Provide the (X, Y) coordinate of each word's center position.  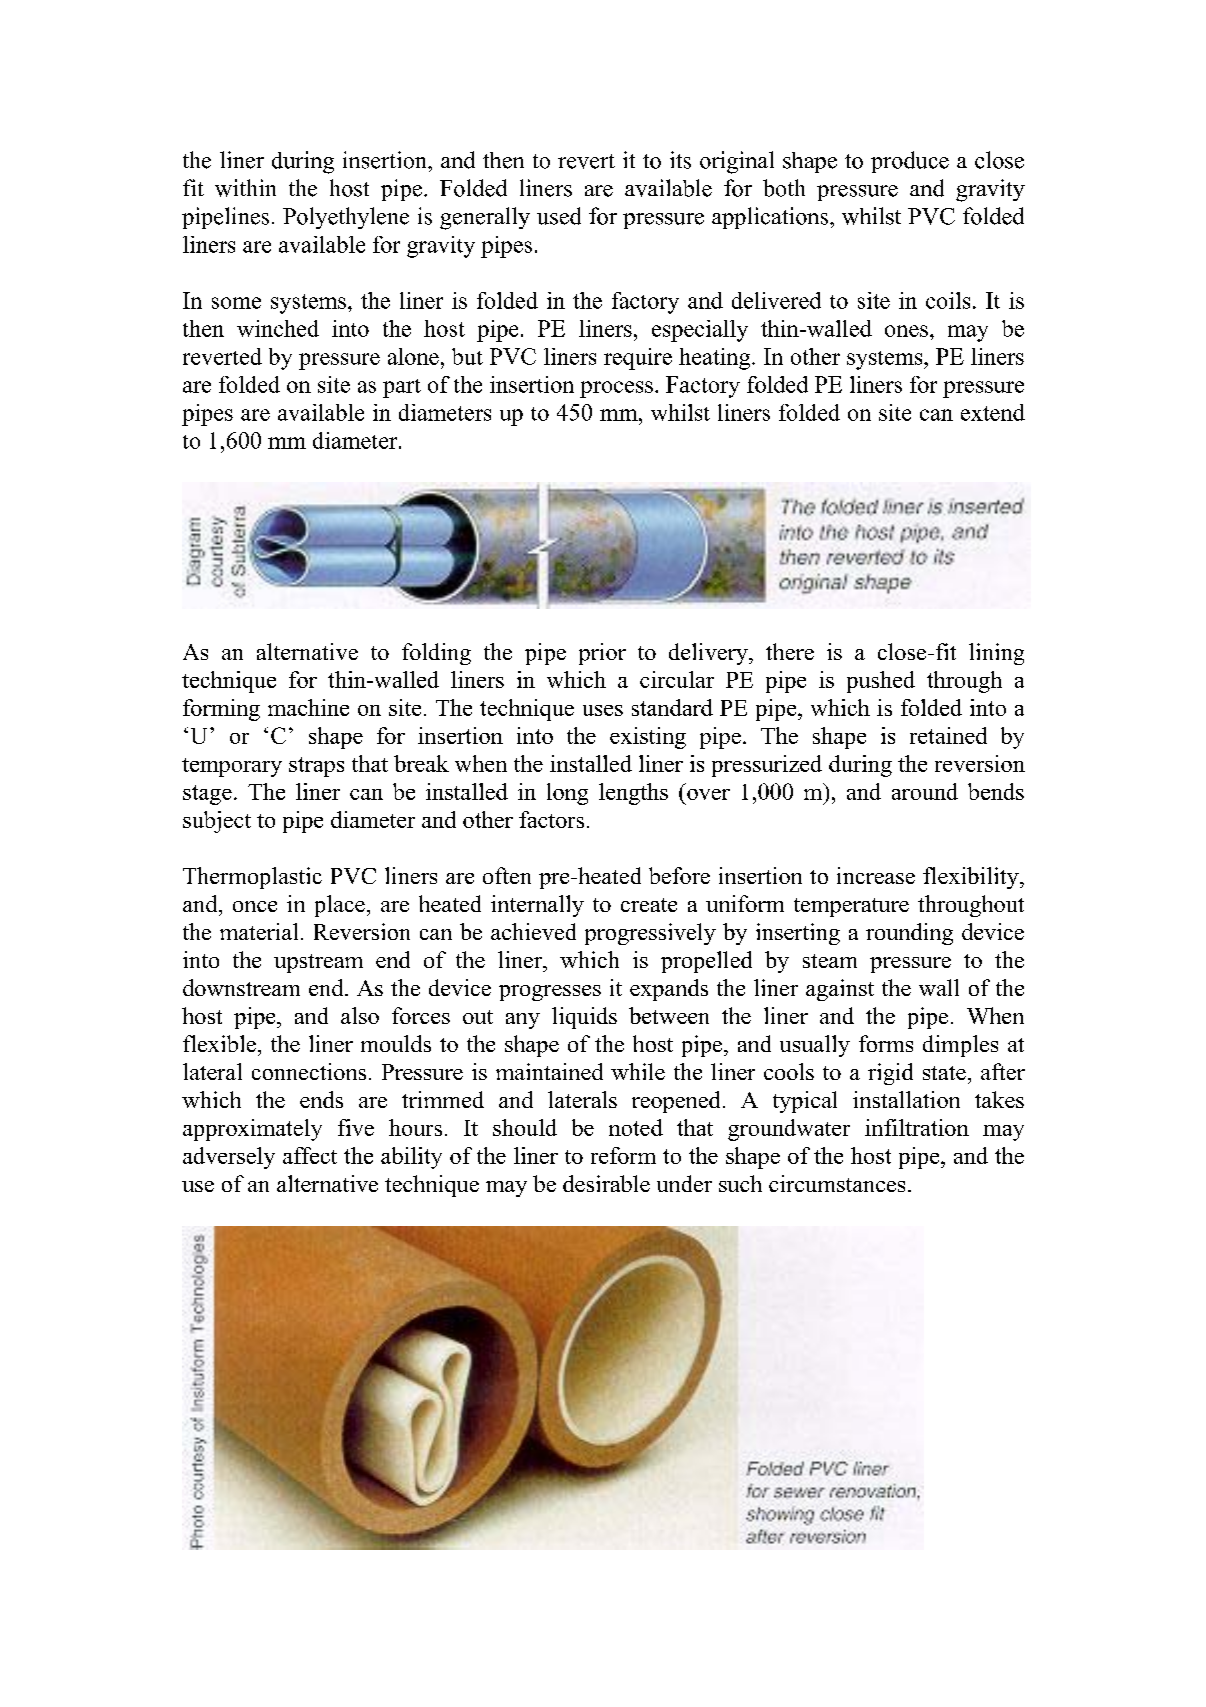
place (340, 906)
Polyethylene (346, 218)
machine (308, 707)
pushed (881, 682)
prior (602, 654)
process (616, 389)
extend (993, 412)
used (559, 216)
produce (910, 162)
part (402, 388)
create (649, 905)
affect (310, 1155)
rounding (909, 934)
